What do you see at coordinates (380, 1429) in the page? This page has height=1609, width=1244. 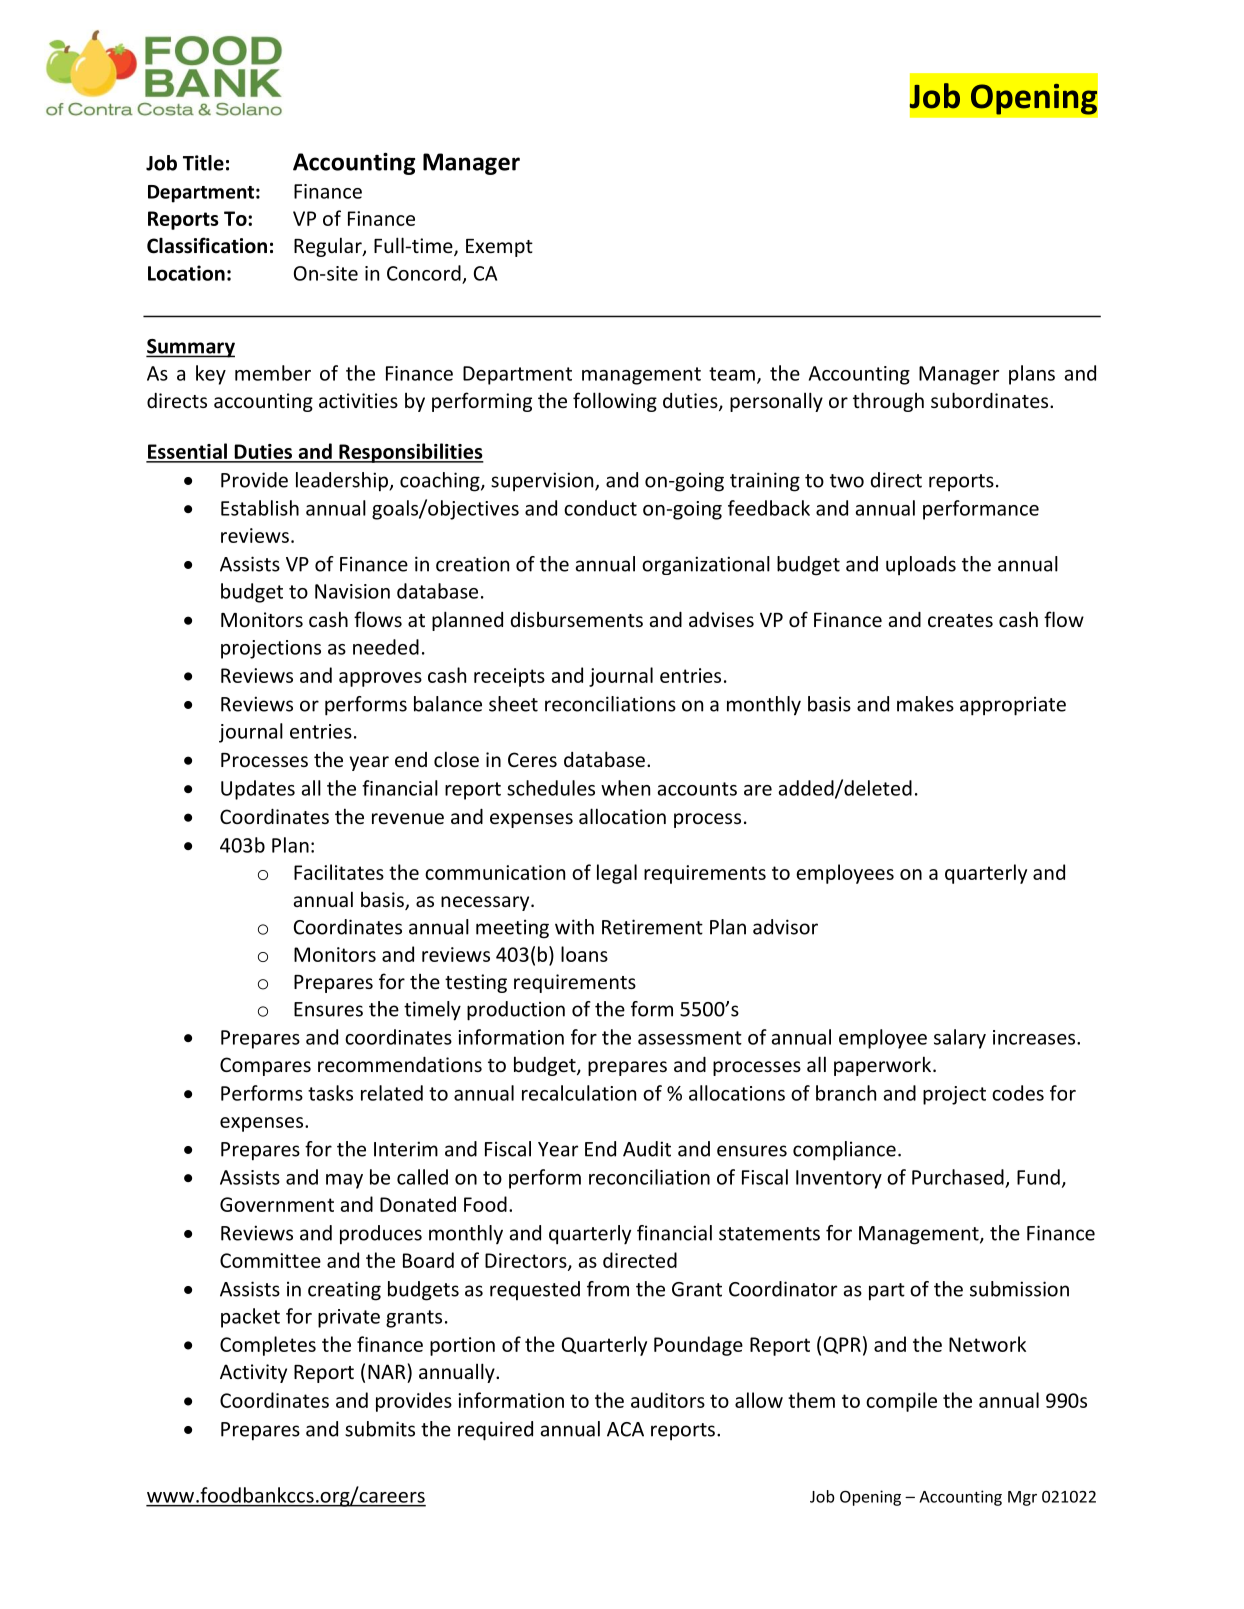 I see `submits` at bounding box center [380, 1429].
